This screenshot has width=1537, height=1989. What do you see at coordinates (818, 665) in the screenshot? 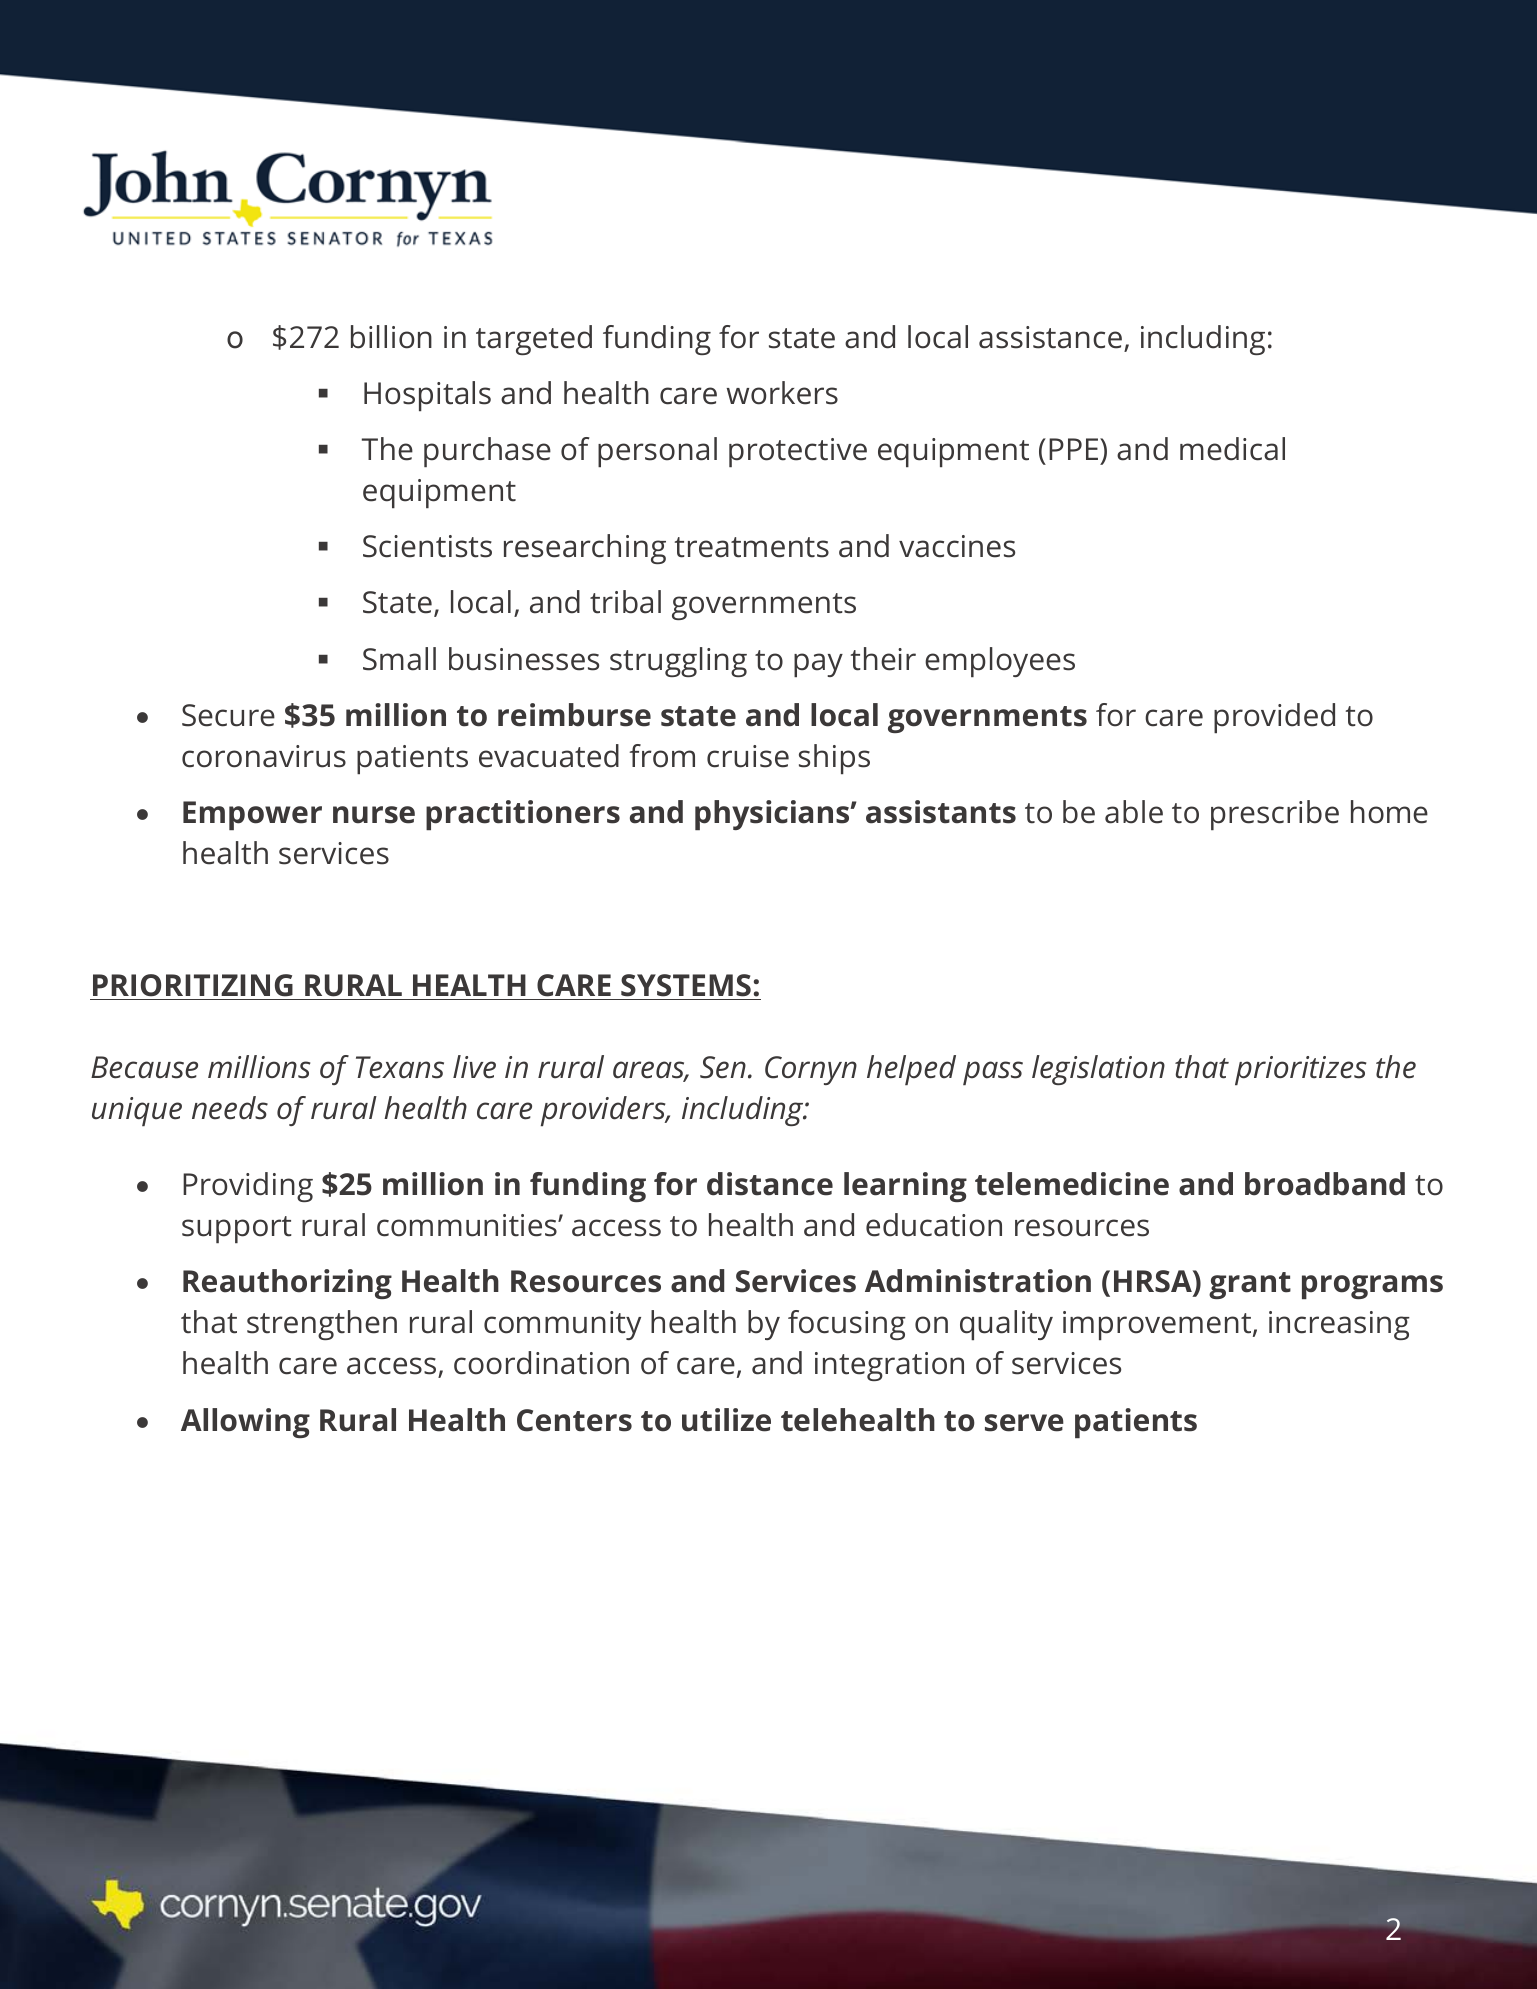
I see `pay` at bounding box center [818, 665].
